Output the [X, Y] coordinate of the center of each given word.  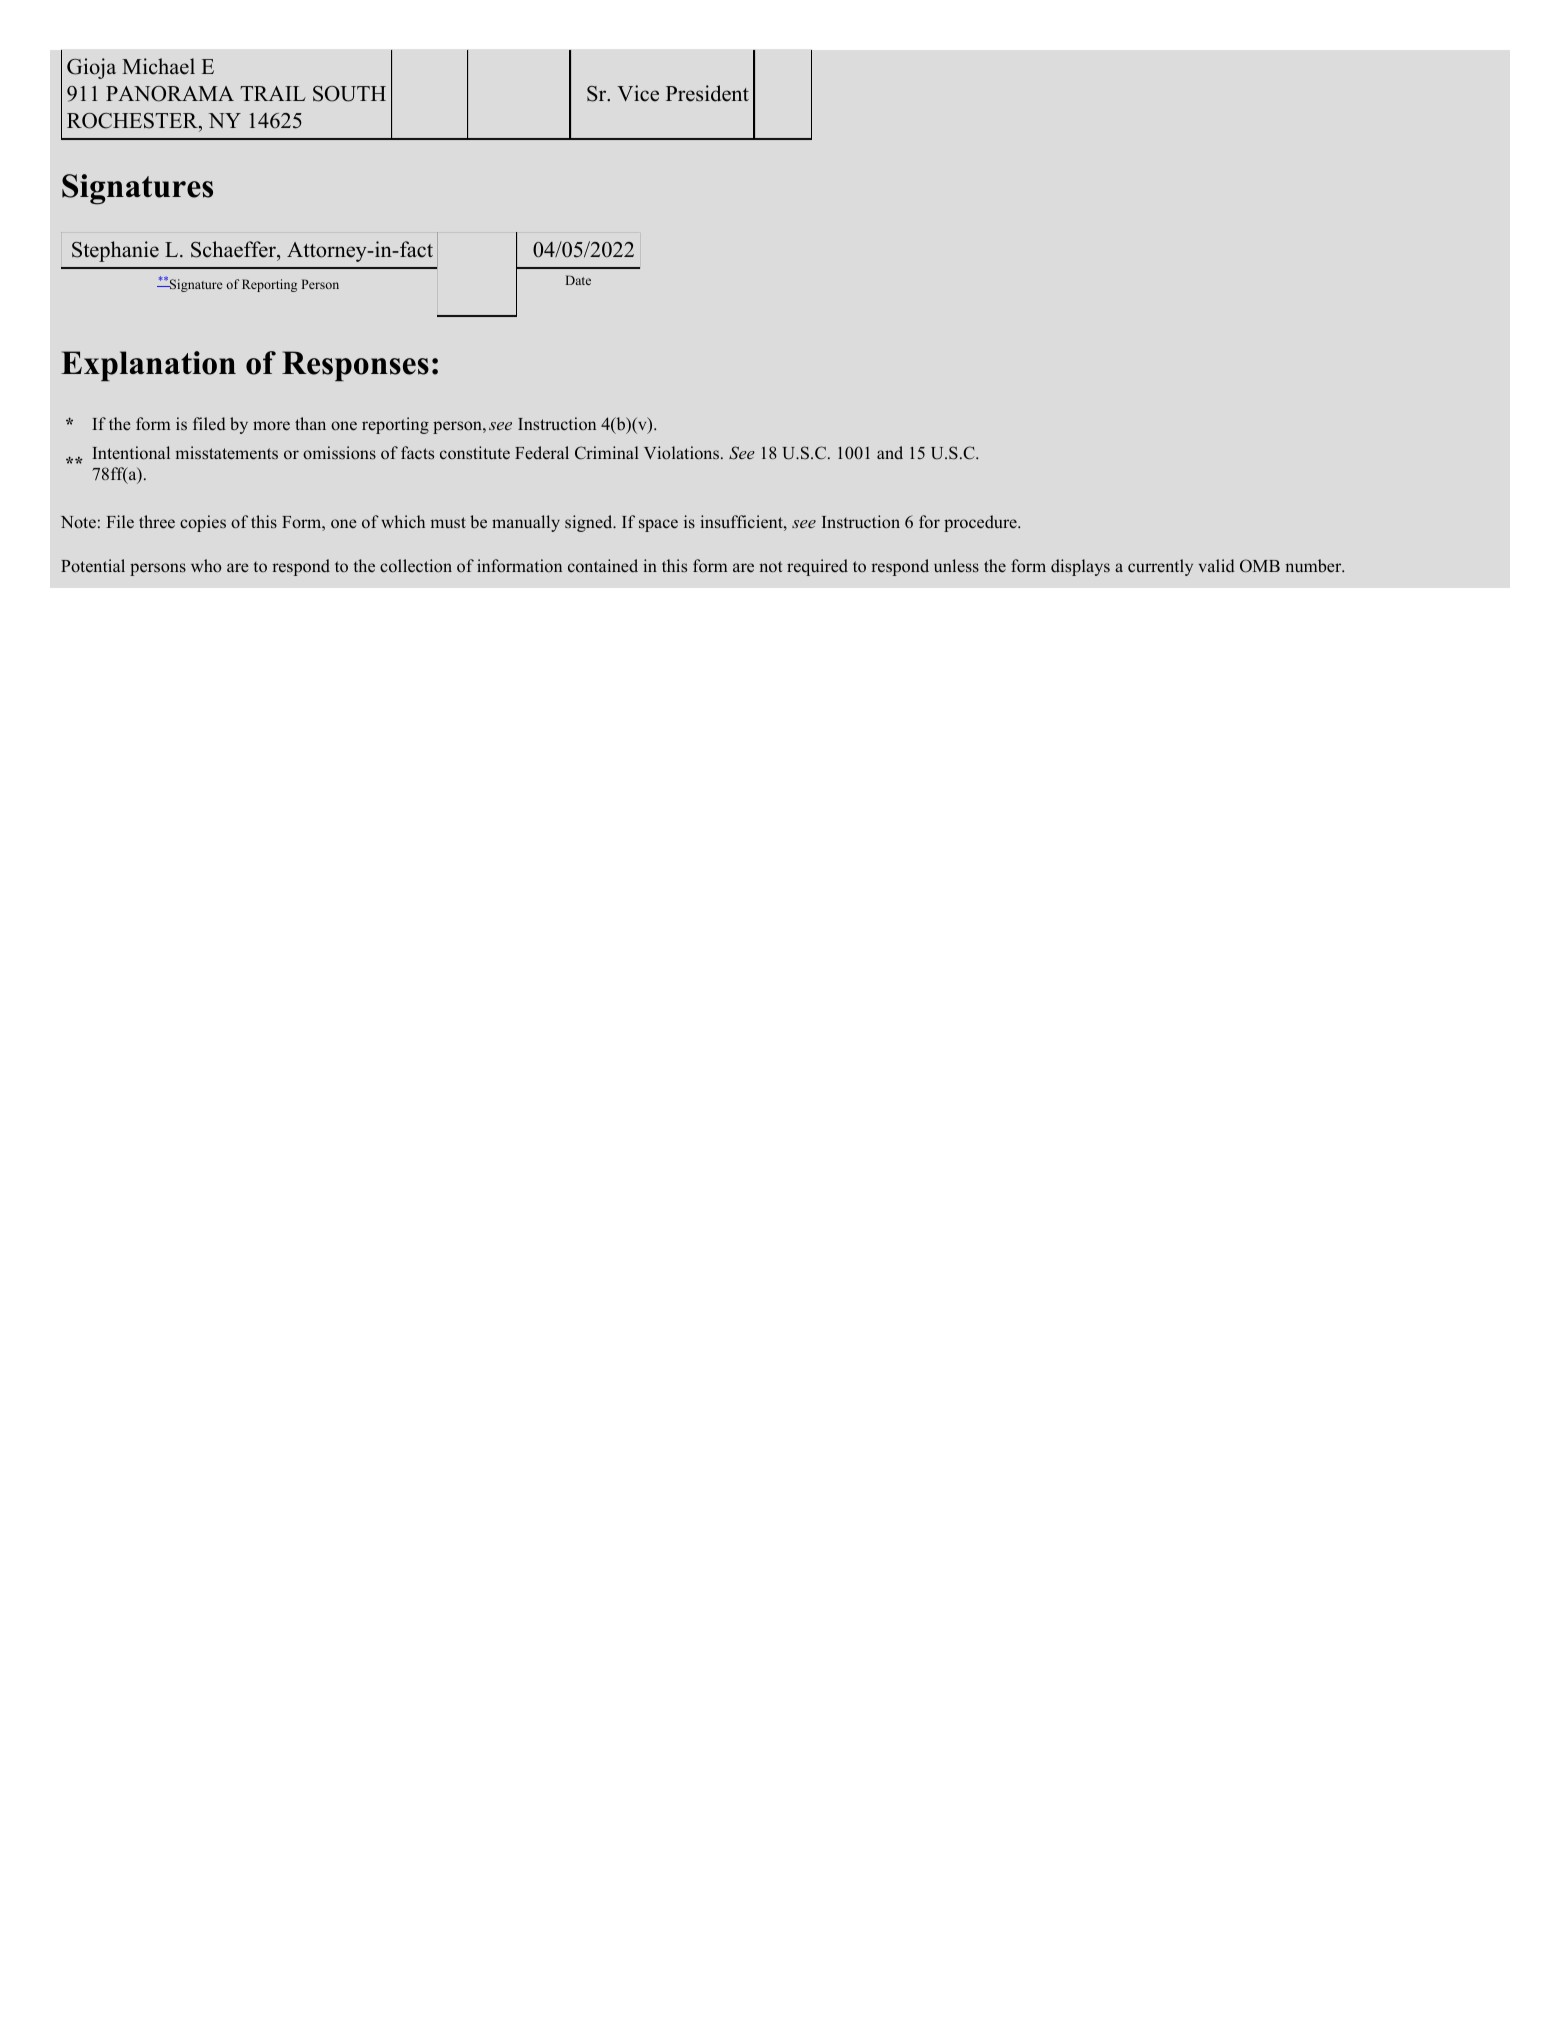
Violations [683, 452]
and [890, 452]
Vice [638, 93]
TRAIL [273, 93]
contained [603, 565]
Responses [355, 366]
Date [578, 280]
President [707, 93]
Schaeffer [235, 250]
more [271, 426]
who [206, 565]
